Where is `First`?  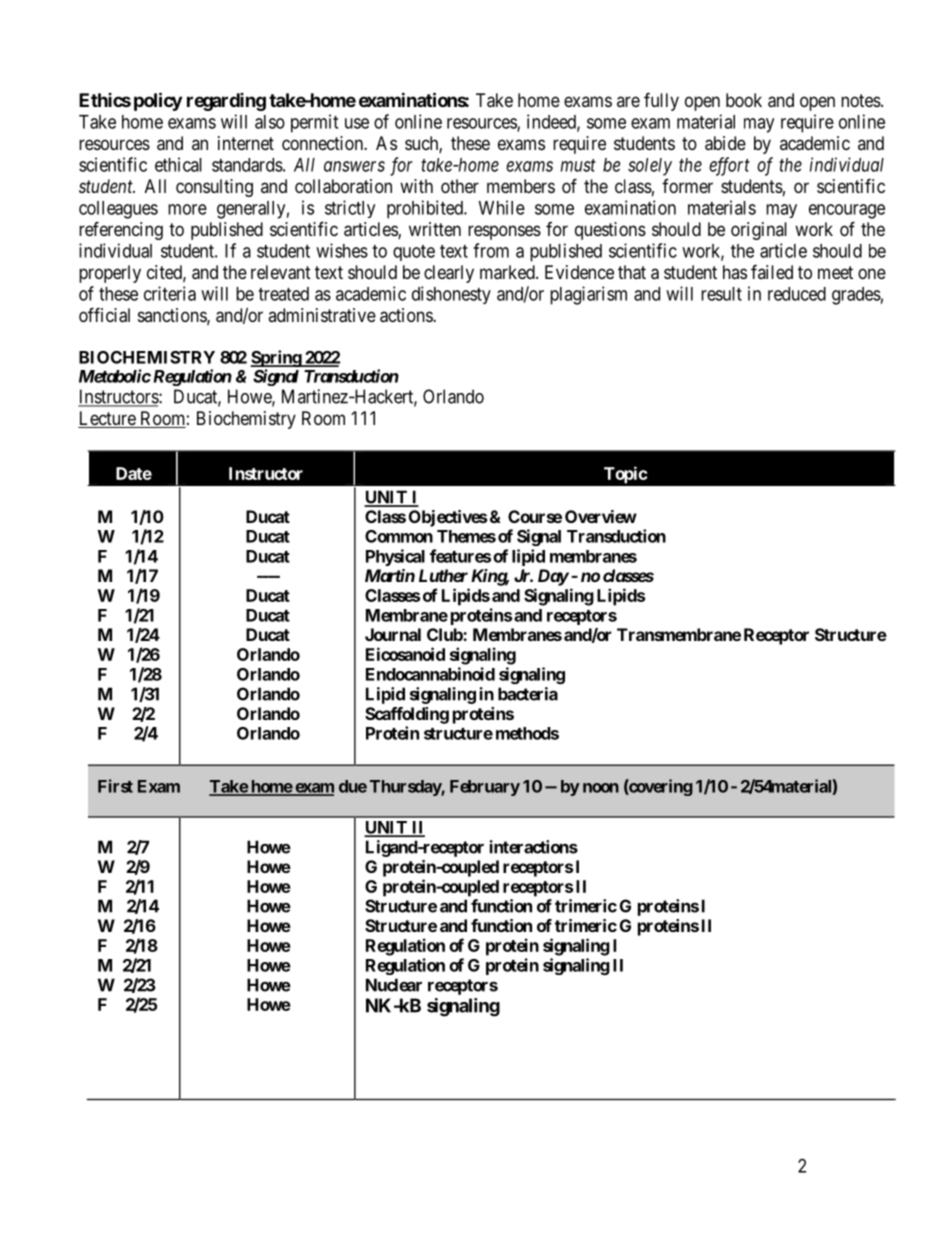 First is located at coordinates (115, 786).
